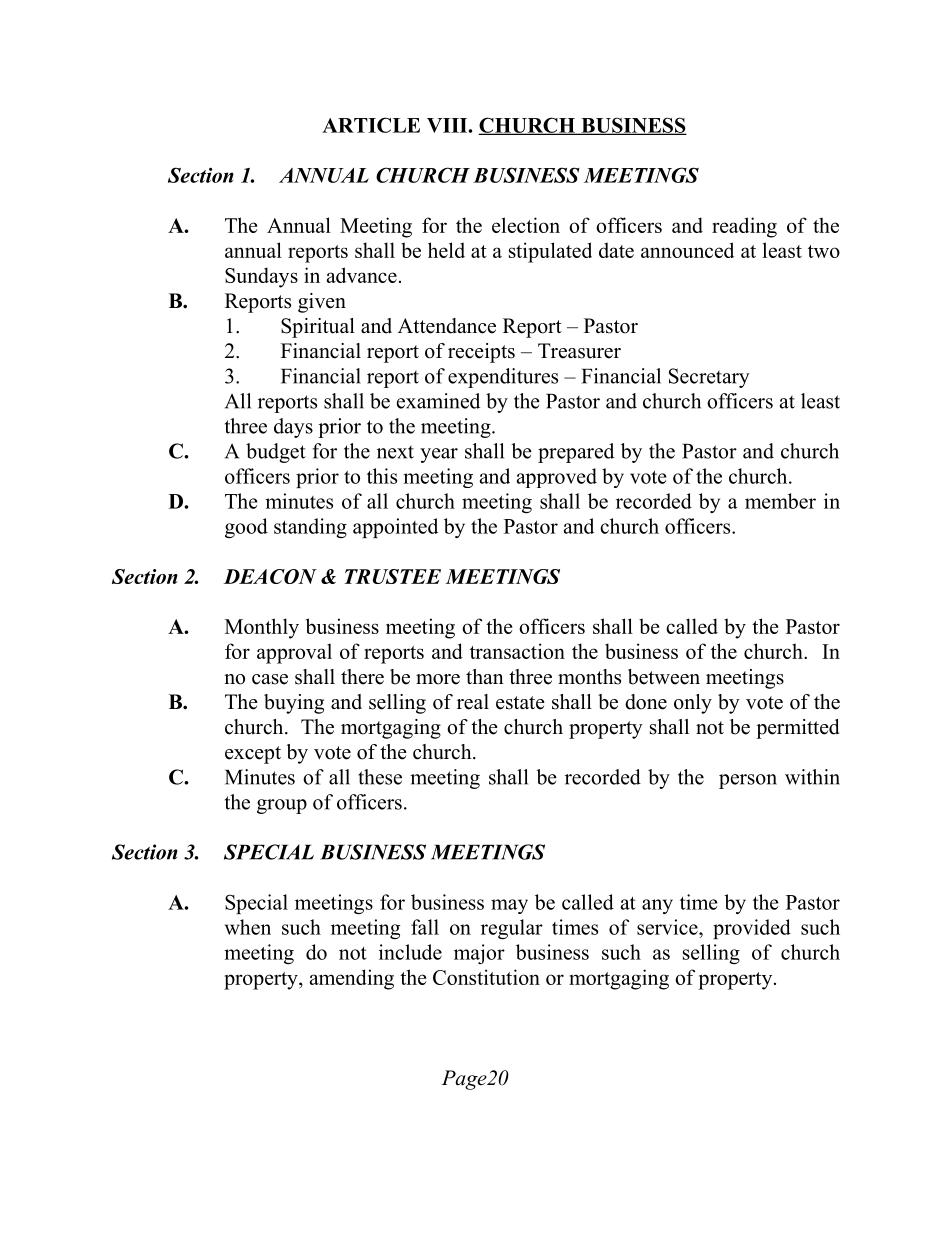 Image resolution: width=952 pixels, height=1233 pixels. I want to click on Secretary, so click(709, 378).
